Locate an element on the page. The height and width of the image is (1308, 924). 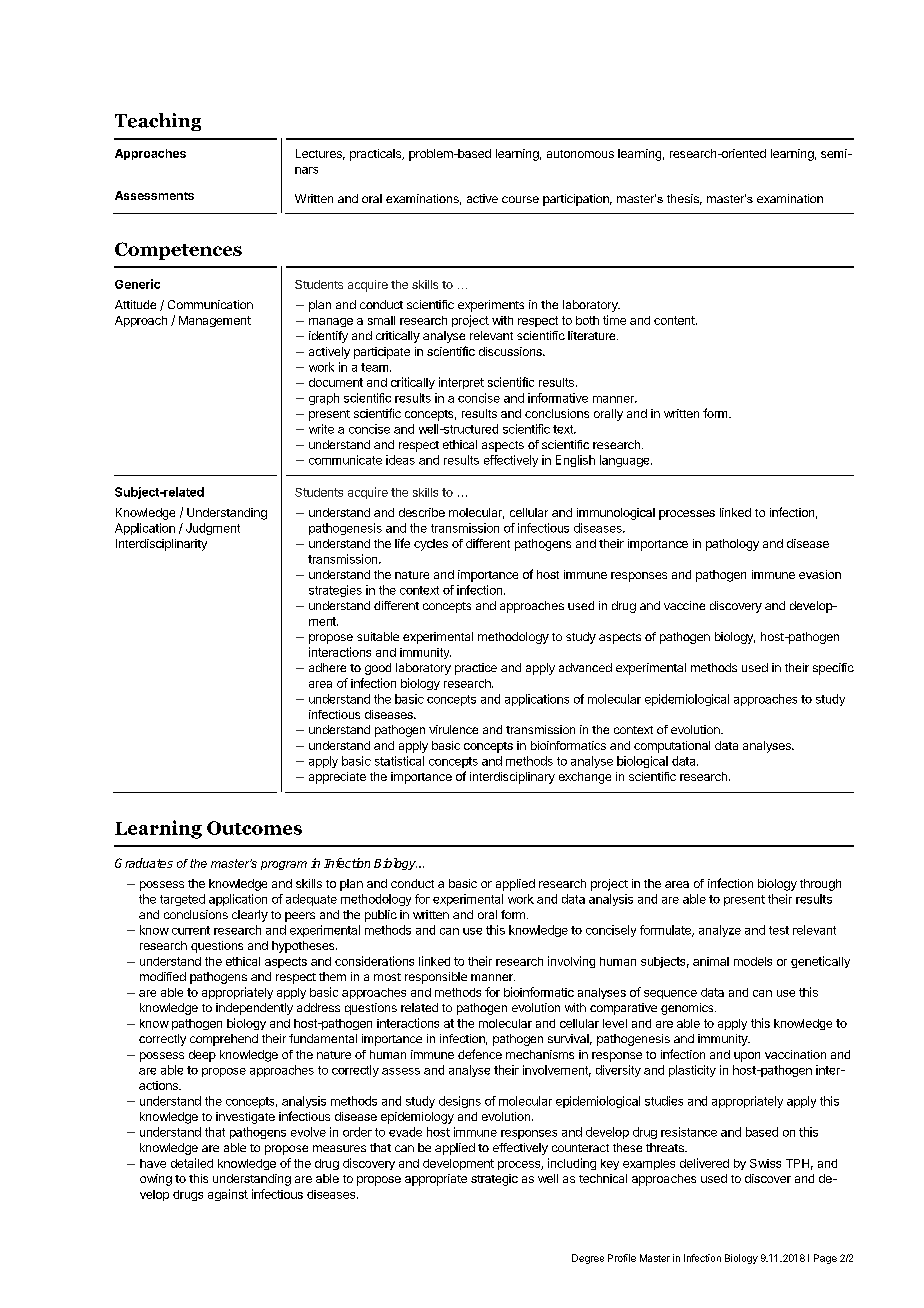
targeted is located at coordinates (182, 900).
